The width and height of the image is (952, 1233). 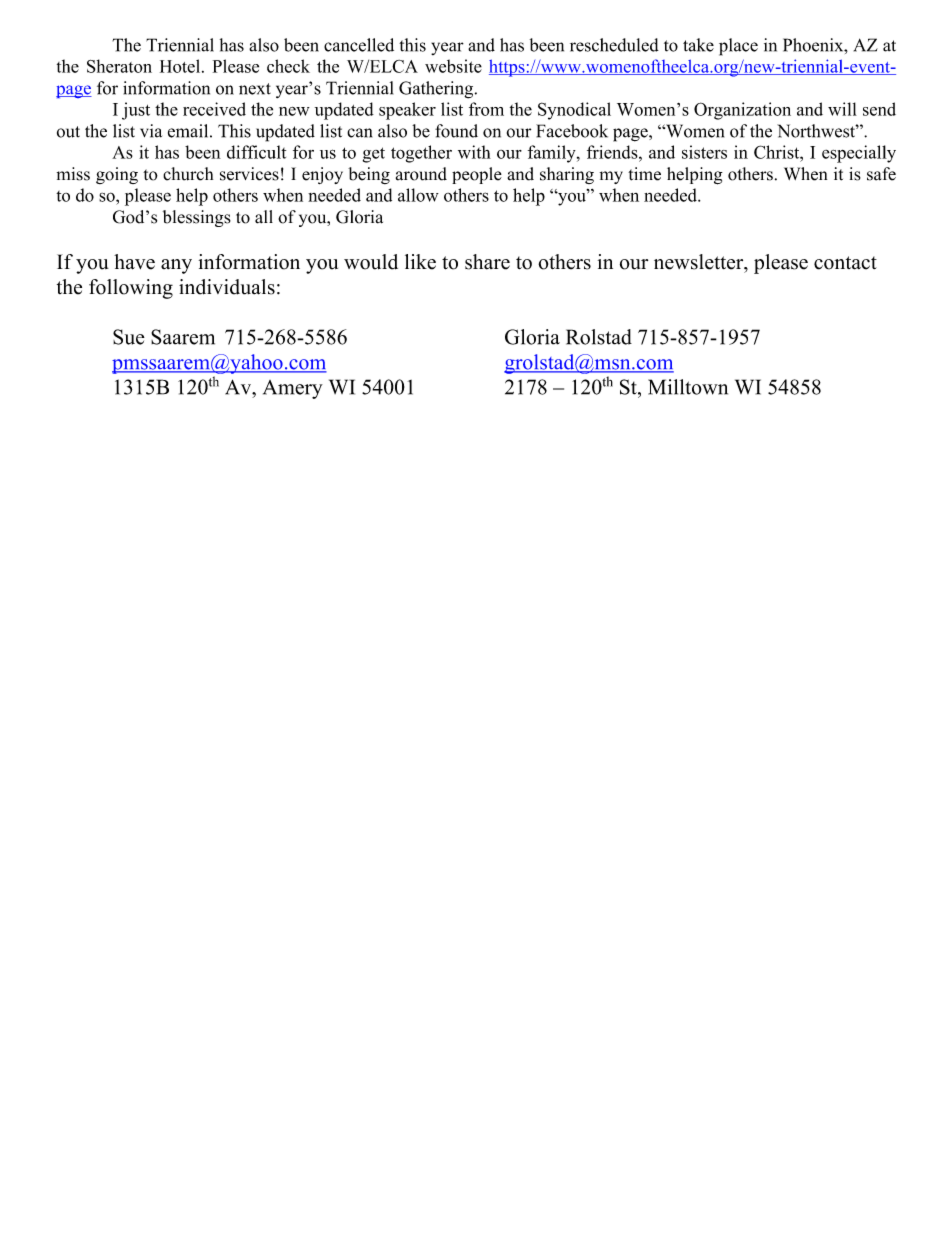 I want to click on allow, so click(x=418, y=195).
